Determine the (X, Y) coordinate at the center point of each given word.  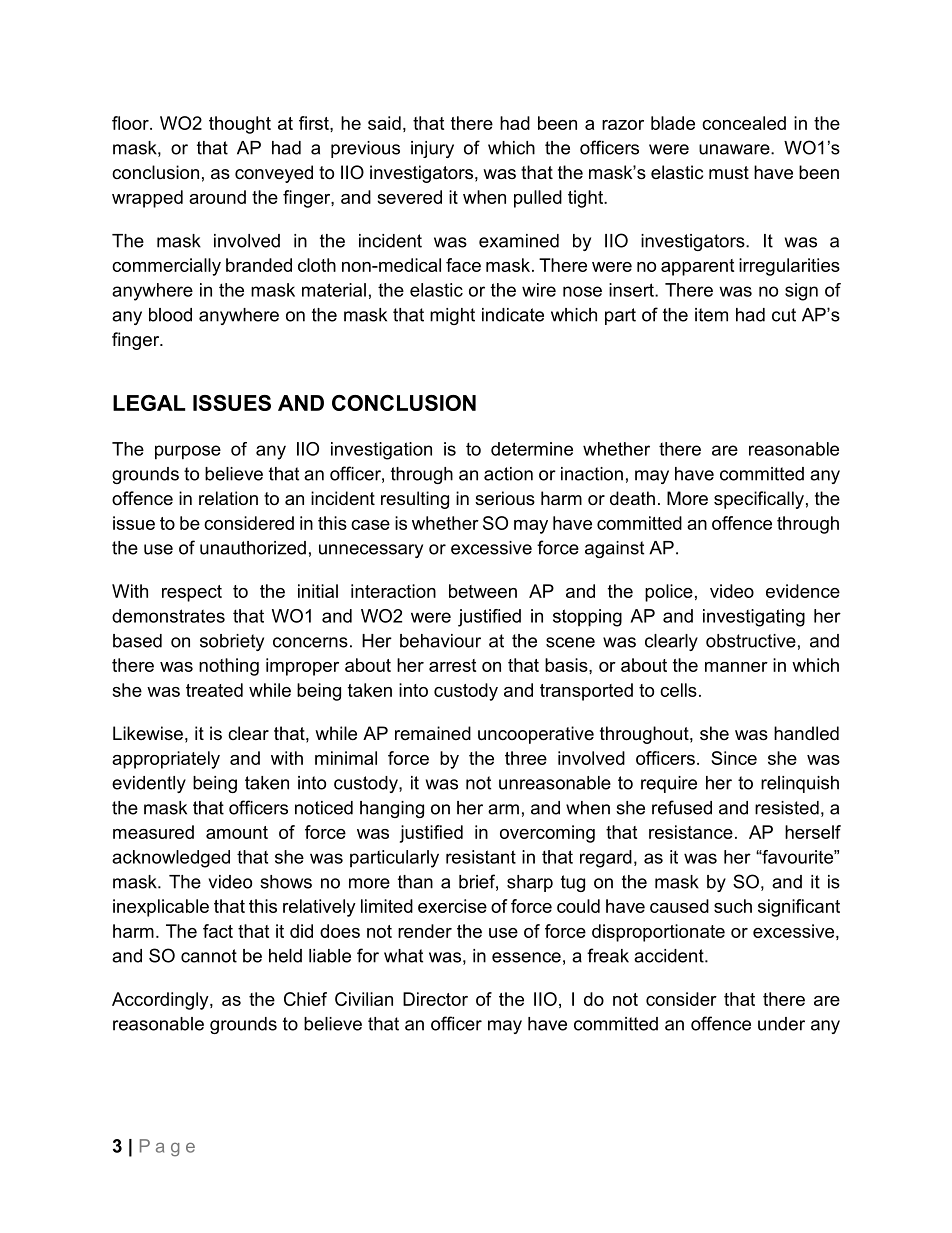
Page (167, 1148)
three (526, 758)
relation (228, 498)
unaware (735, 149)
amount (237, 832)
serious (505, 498)
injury (432, 149)
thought (240, 125)
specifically (759, 500)
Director (435, 999)
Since (734, 758)
